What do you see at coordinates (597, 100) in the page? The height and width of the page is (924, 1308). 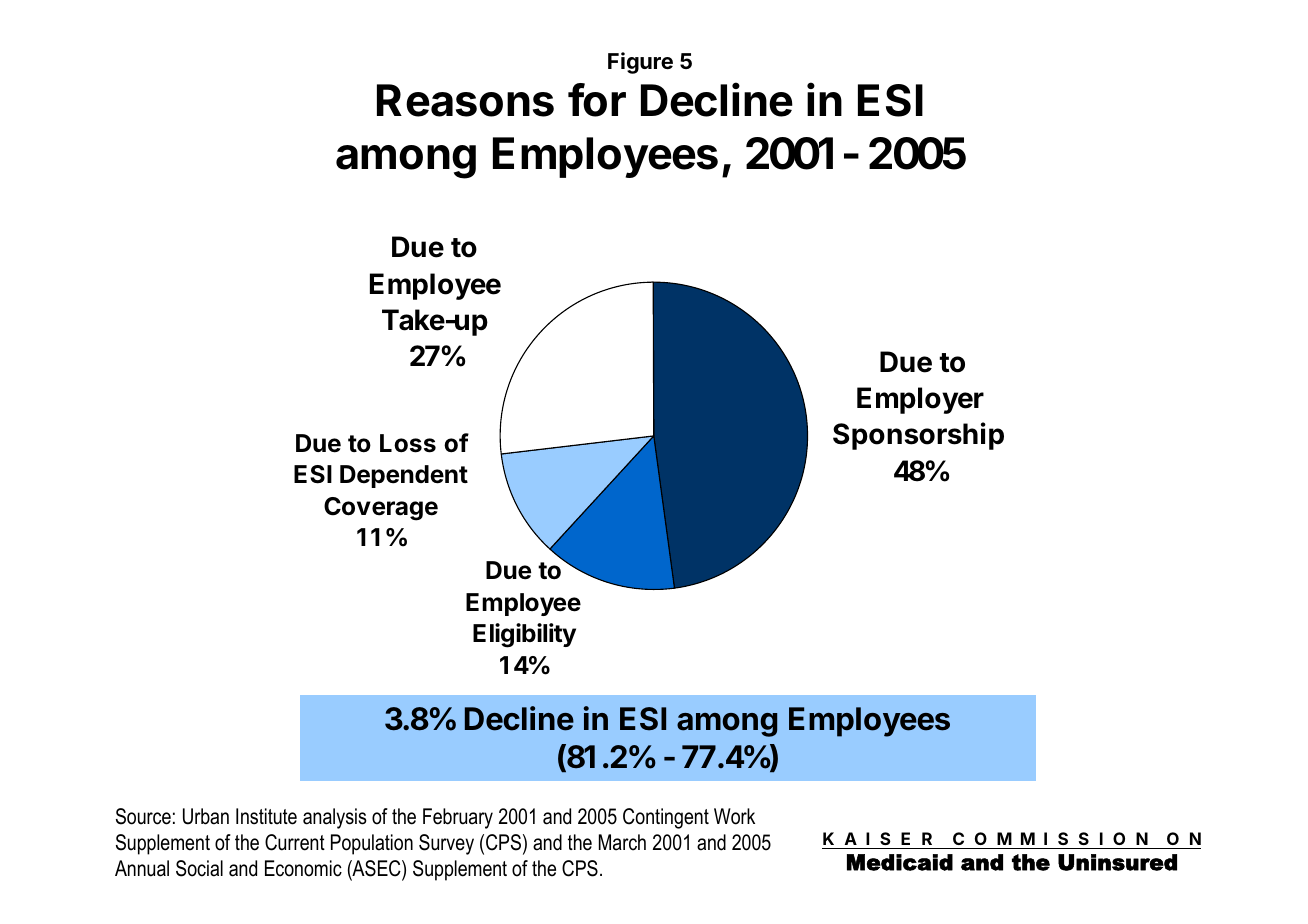 I see `for` at bounding box center [597, 100].
